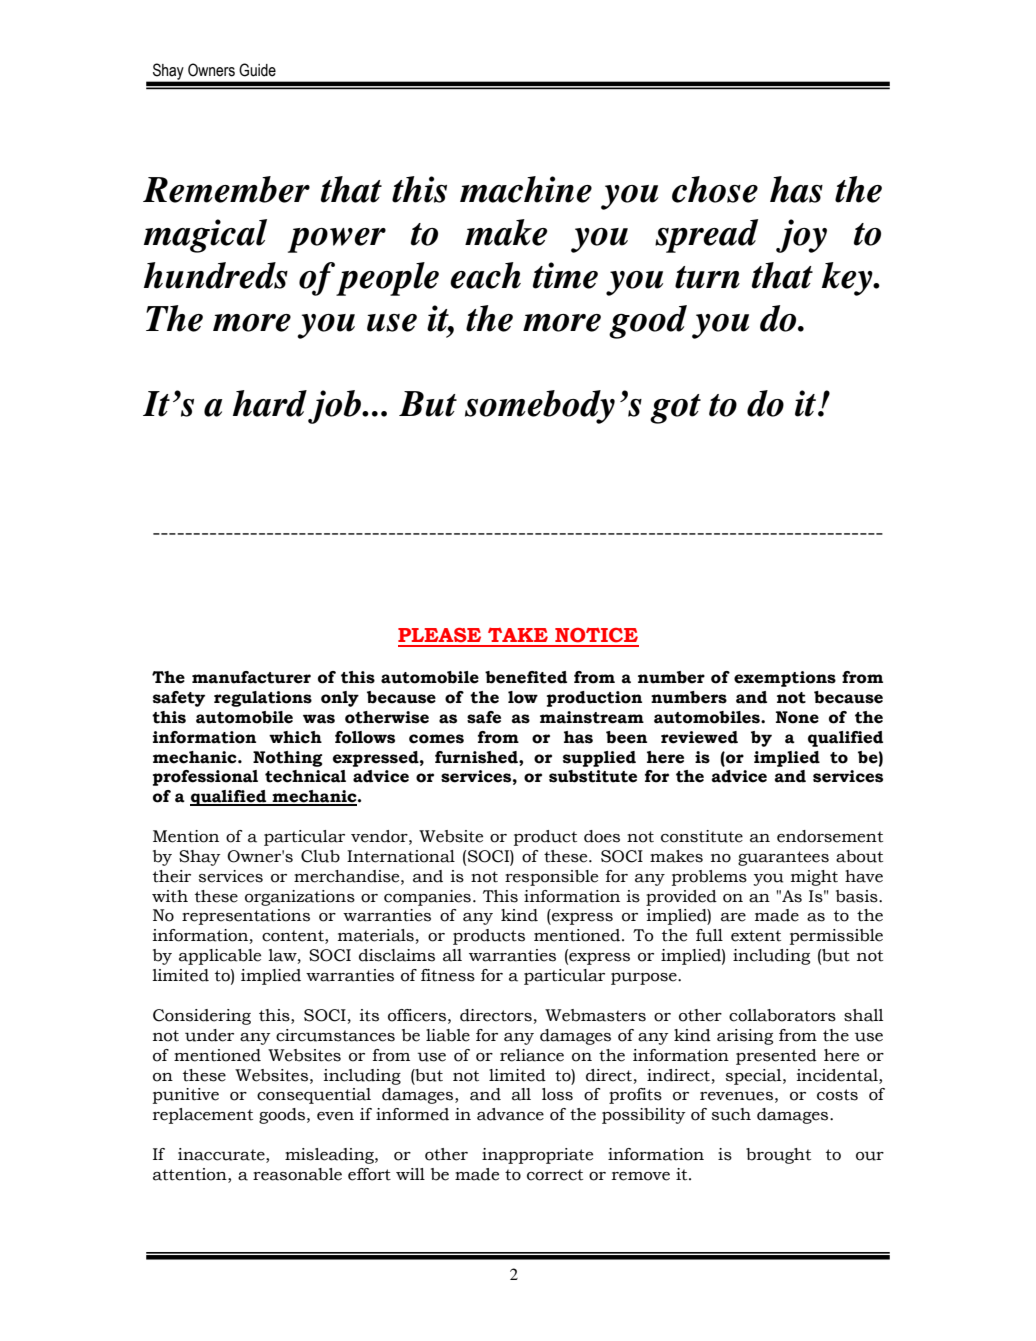 This document has height=1341, width=1036. Describe the element at coordinates (246, 917) in the document. I see `representations` at that location.
